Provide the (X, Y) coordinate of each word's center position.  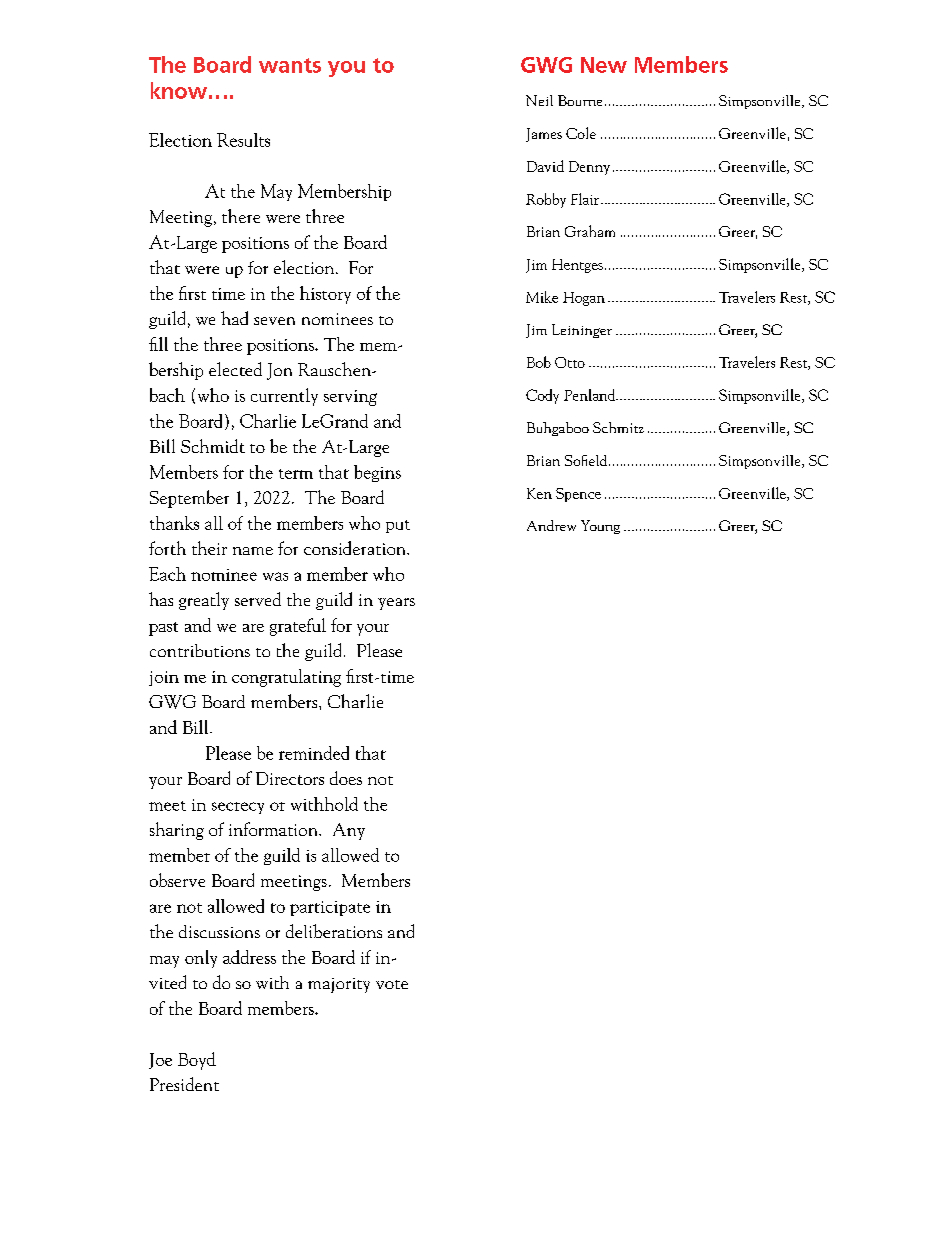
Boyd (197, 1061)
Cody (542, 396)
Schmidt (213, 446)
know (179, 90)
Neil (539, 100)
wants (290, 65)
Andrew (551, 525)
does (346, 778)
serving (350, 398)
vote (392, 984)
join (164, 678)
